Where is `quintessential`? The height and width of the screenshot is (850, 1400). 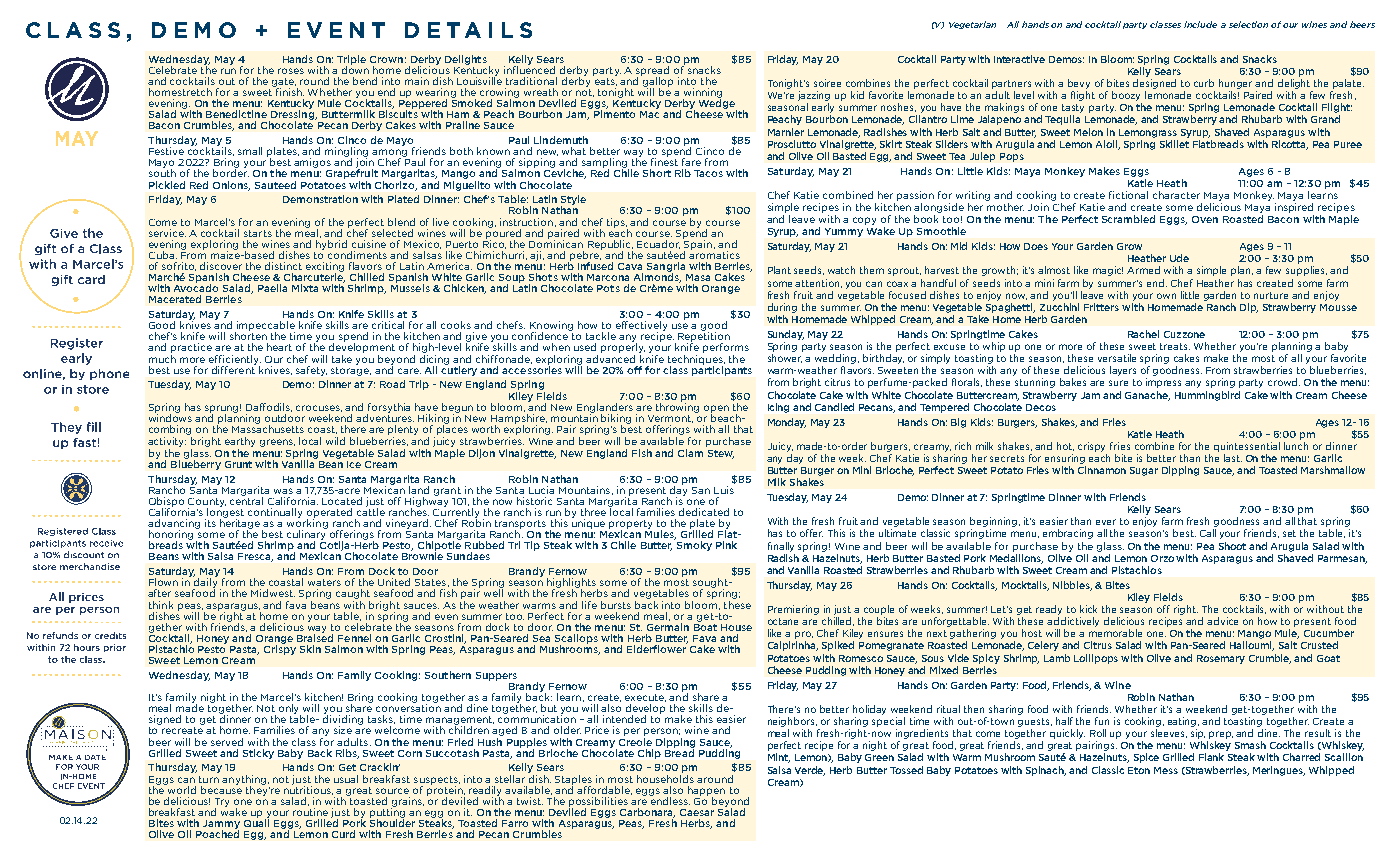
quintessential is located at coordinates (1247, 447).
